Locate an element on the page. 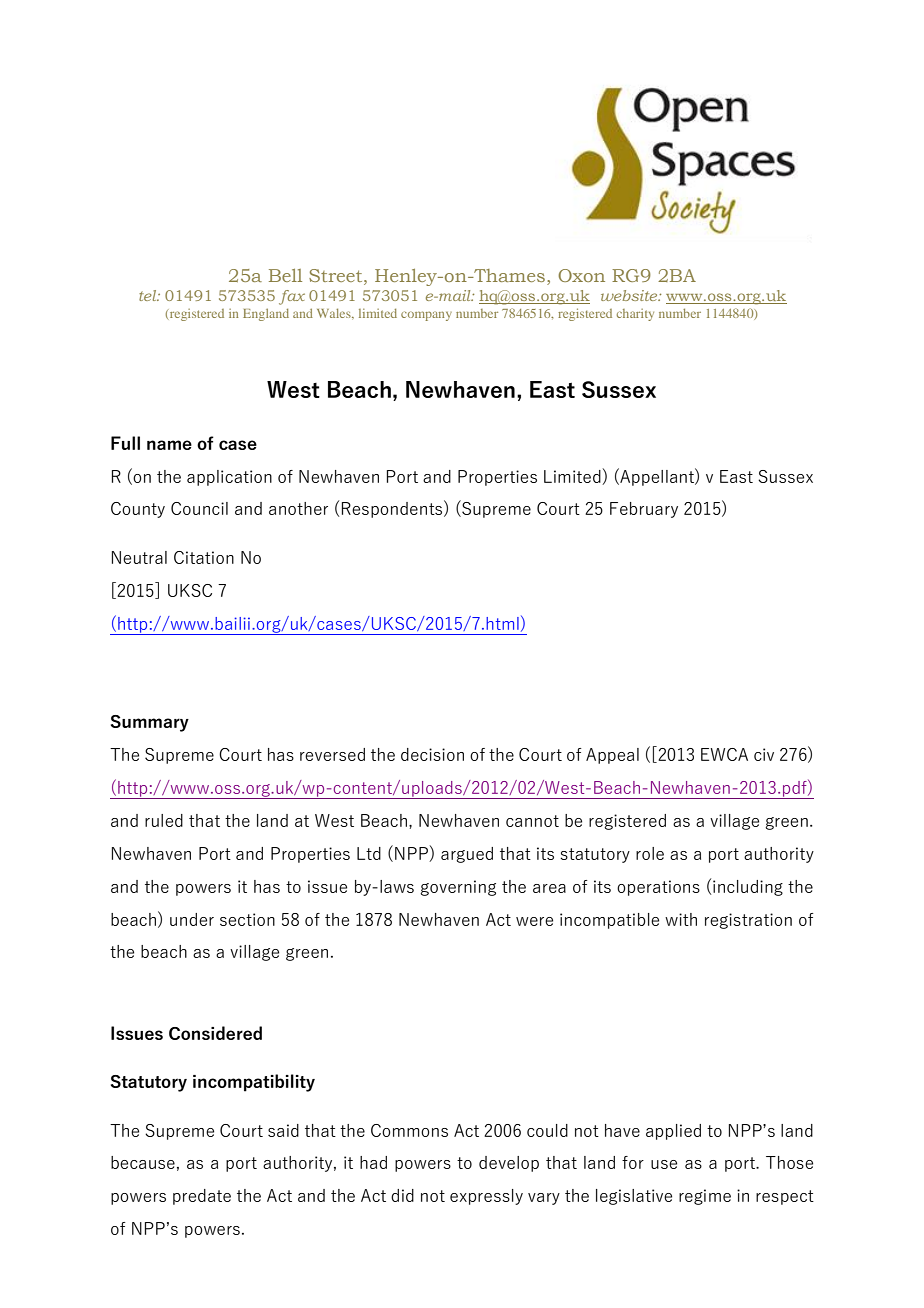  fax is located at coordinates (292, 297).
